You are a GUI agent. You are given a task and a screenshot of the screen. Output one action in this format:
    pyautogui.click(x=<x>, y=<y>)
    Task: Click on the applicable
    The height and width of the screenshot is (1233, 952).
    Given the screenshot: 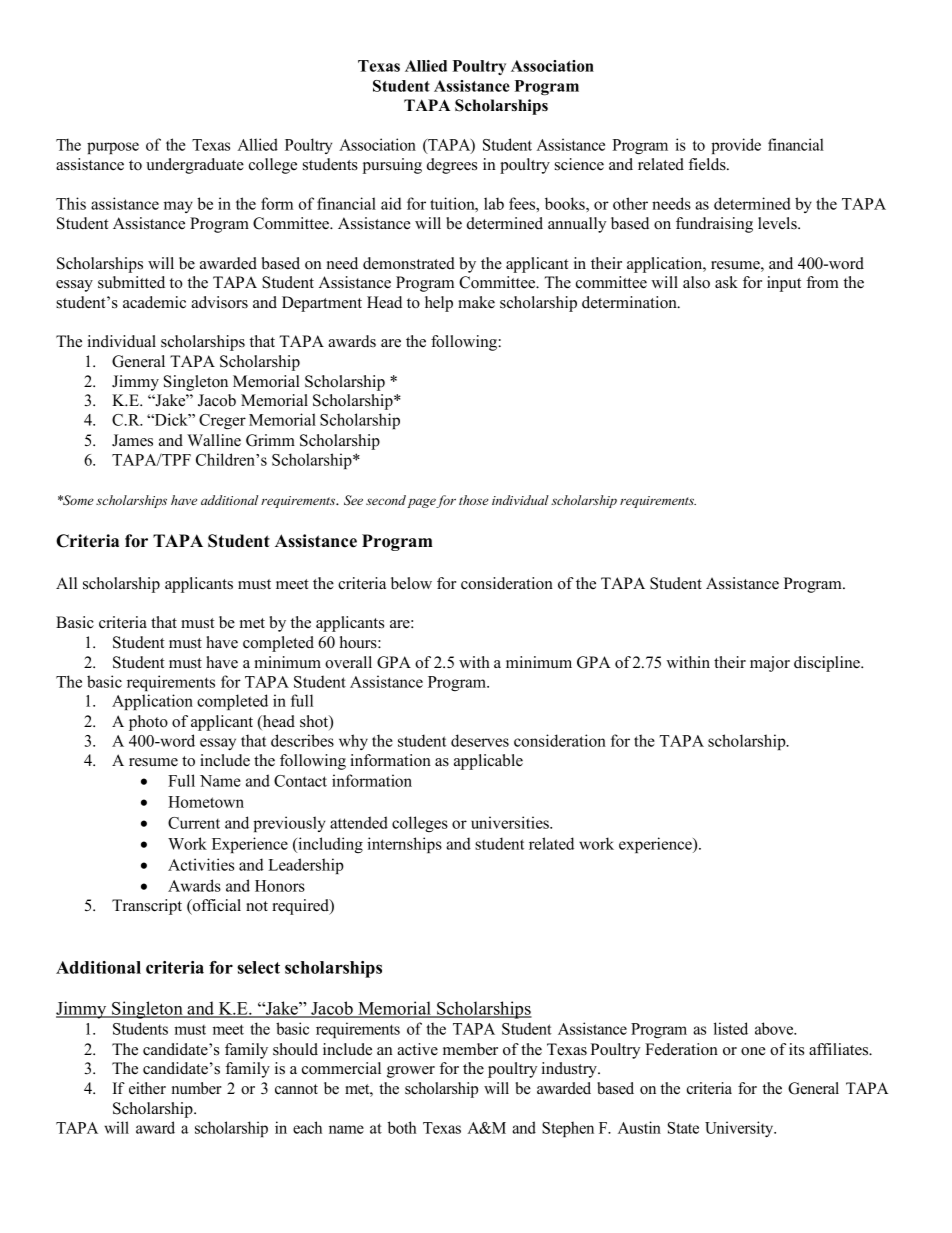 What is the action you would take?
    pyautogui.click(x=488, y=762)
